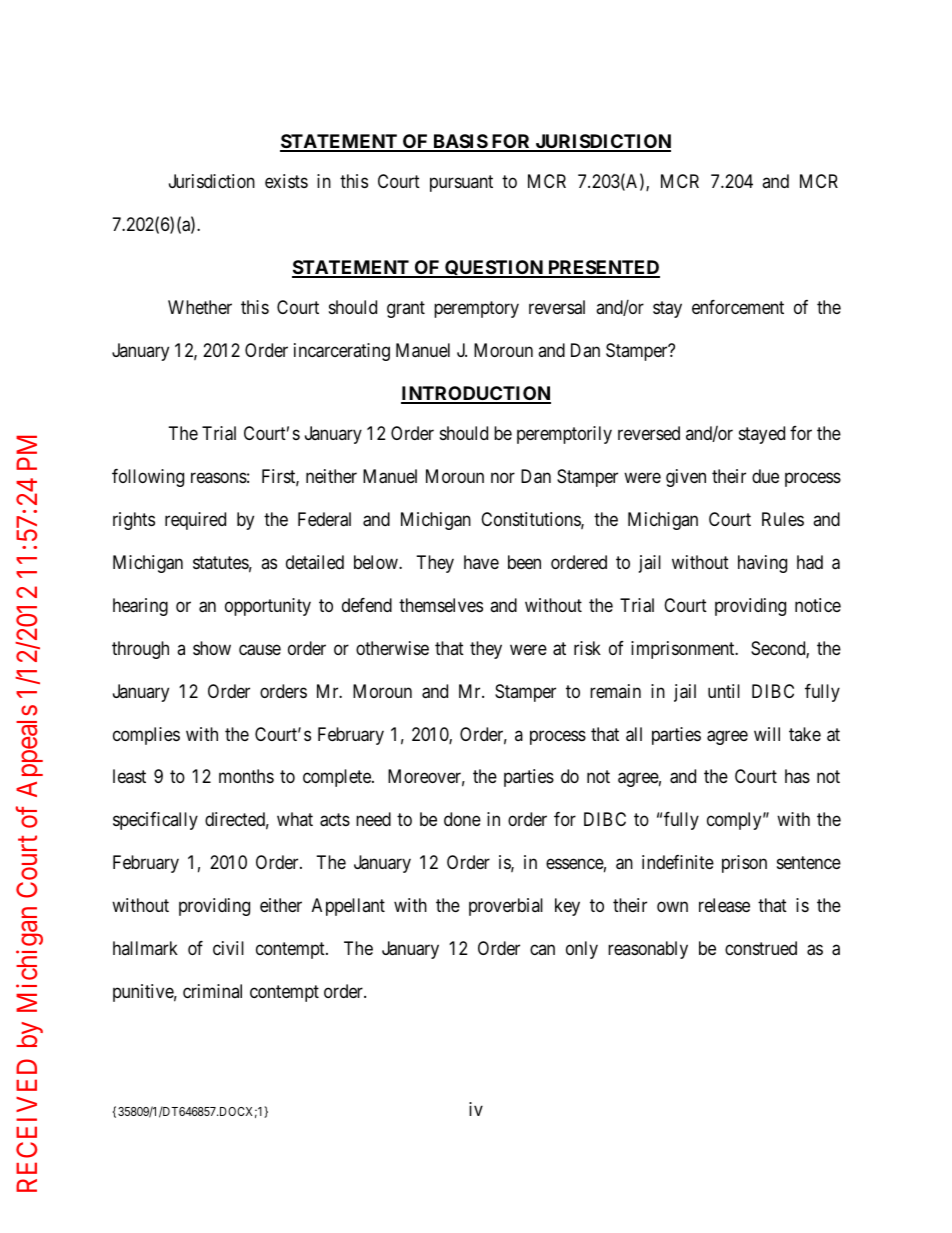 Image resolution: width=952 pixels, height=1233 pixels. Describe the element at coordinates (246, 776) in the page. I see `months` at that location.
